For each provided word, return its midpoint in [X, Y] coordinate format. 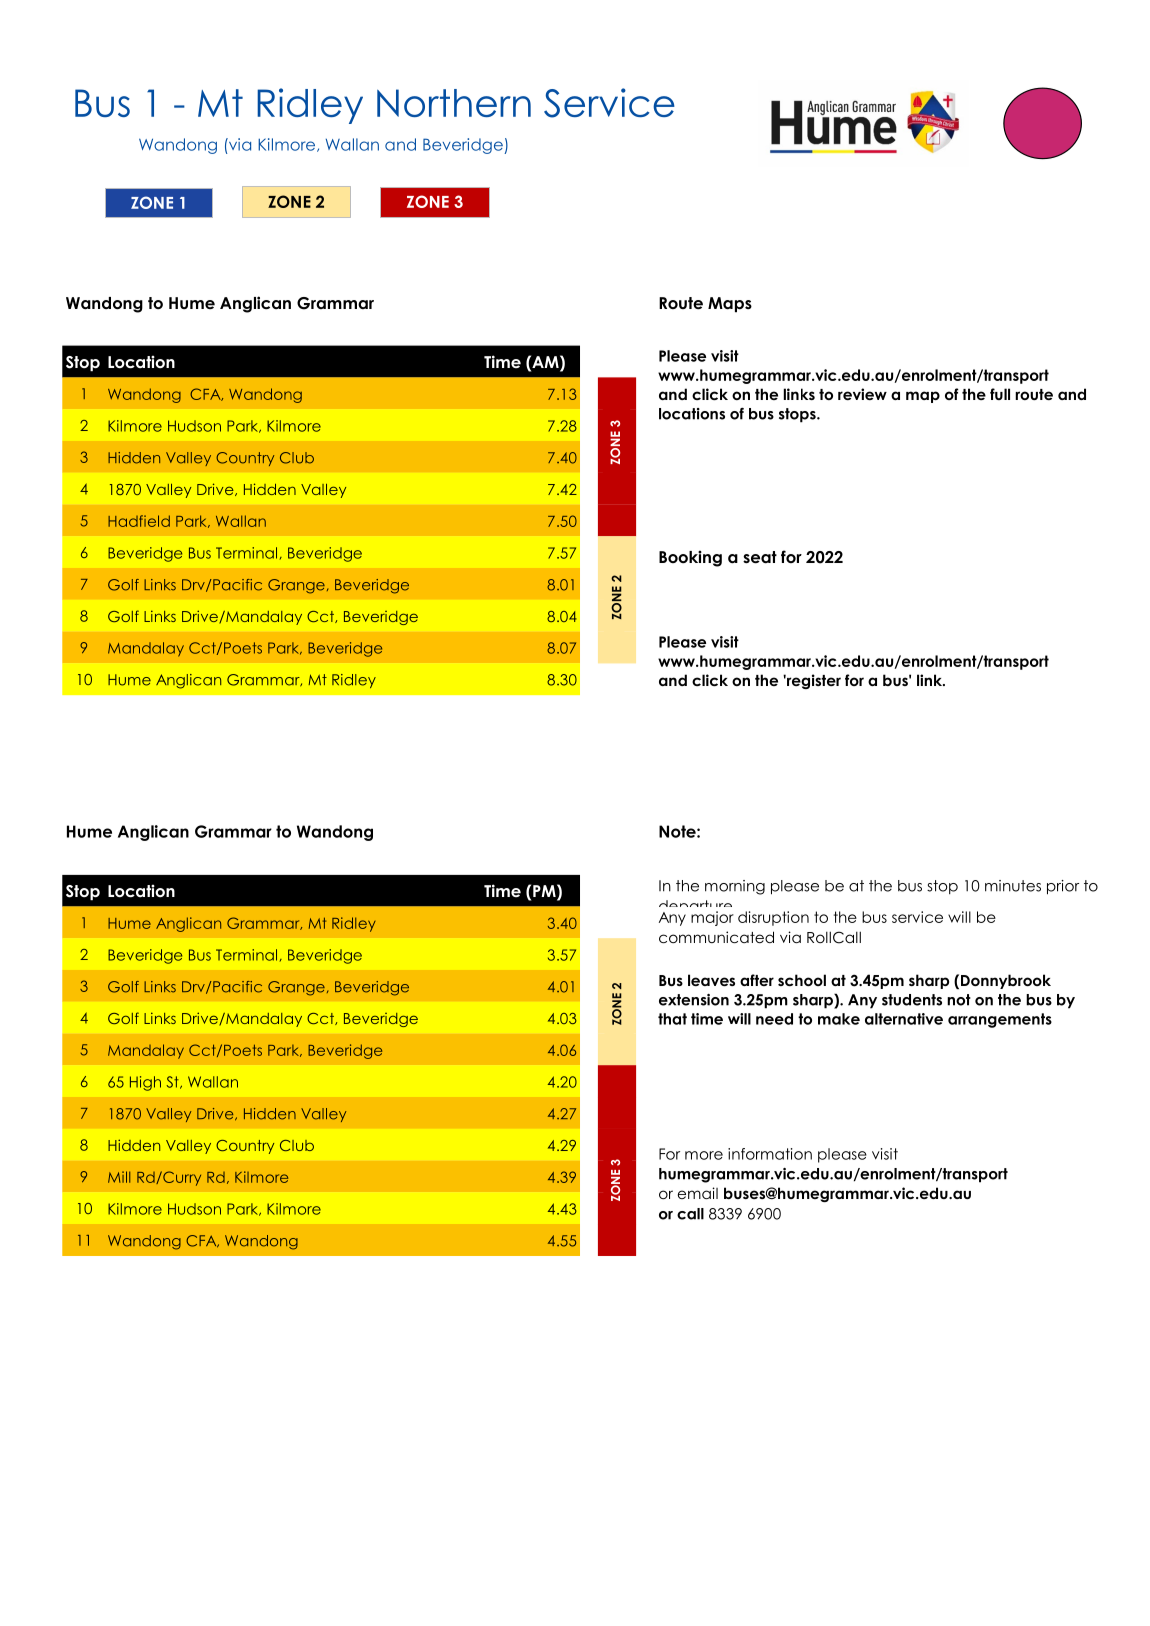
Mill [119, 1177]
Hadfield [139, 521]
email [698, 1193]
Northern [454, 103]
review [862, 394]
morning [735, 887]
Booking [690, 558]
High [145, 1083]
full [1000, 394]
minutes [1013, 886]
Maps [730, 305]
